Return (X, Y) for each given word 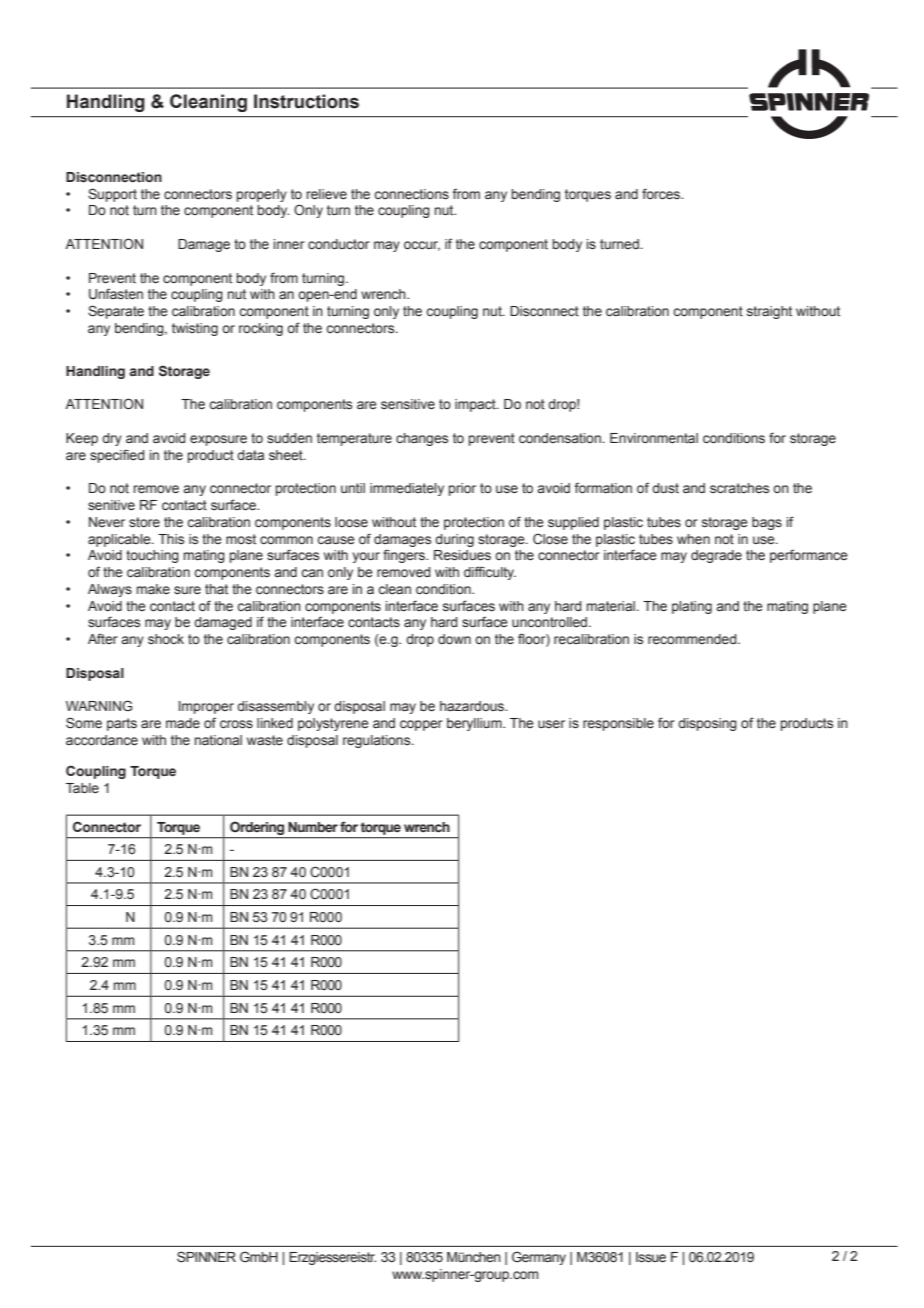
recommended (693, 639)
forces (662, 194)
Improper (206, 707)
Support (112, 195)
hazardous (473, 706)
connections (411, 194)
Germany (539, 1258)
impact (476, 405)
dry (112, 439)
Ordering (257, 828)
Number (313, 827)
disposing (707, 724)
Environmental (654, 438)
